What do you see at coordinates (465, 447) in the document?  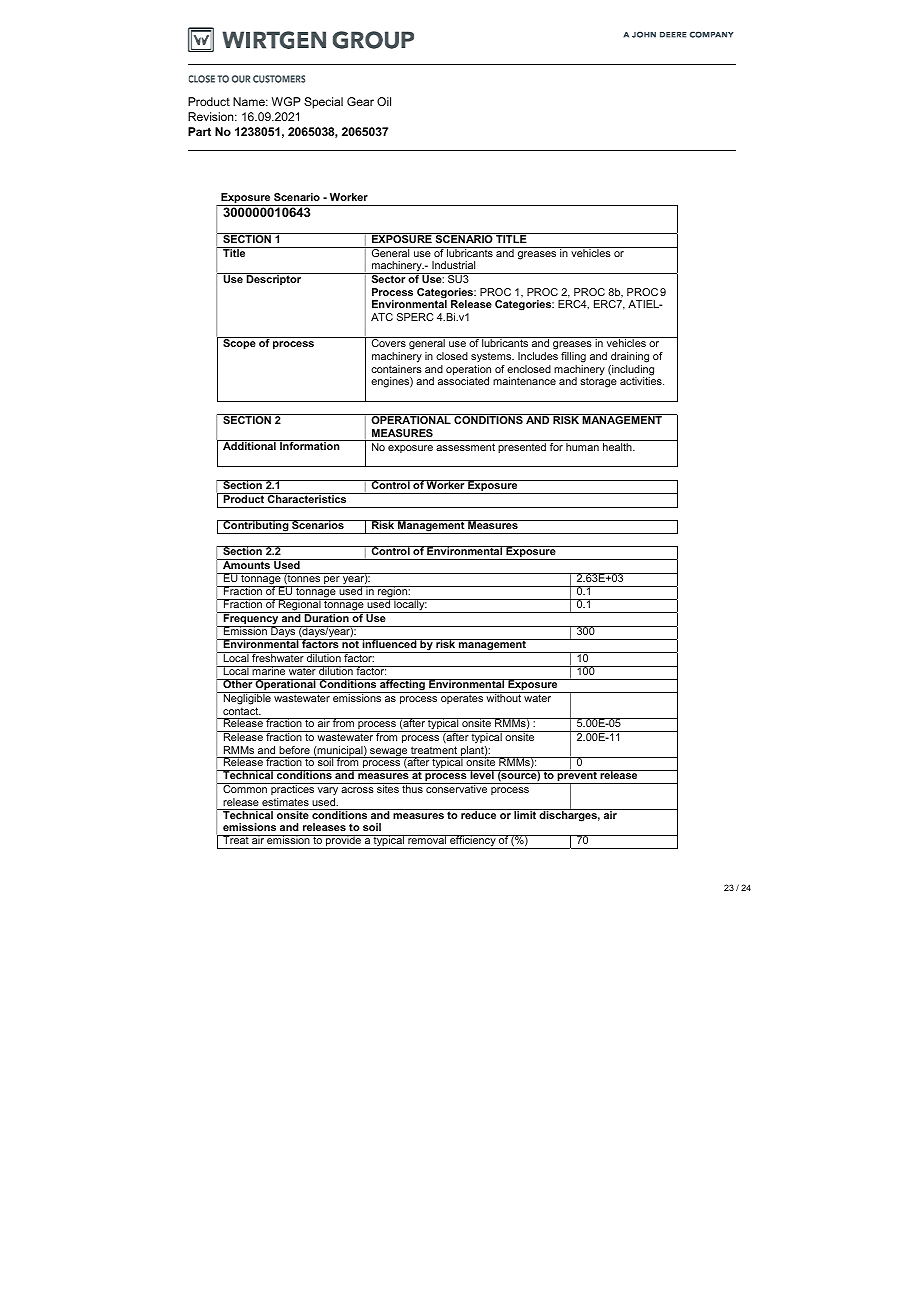 I see `assessment` at bounding box center [465, 447].
